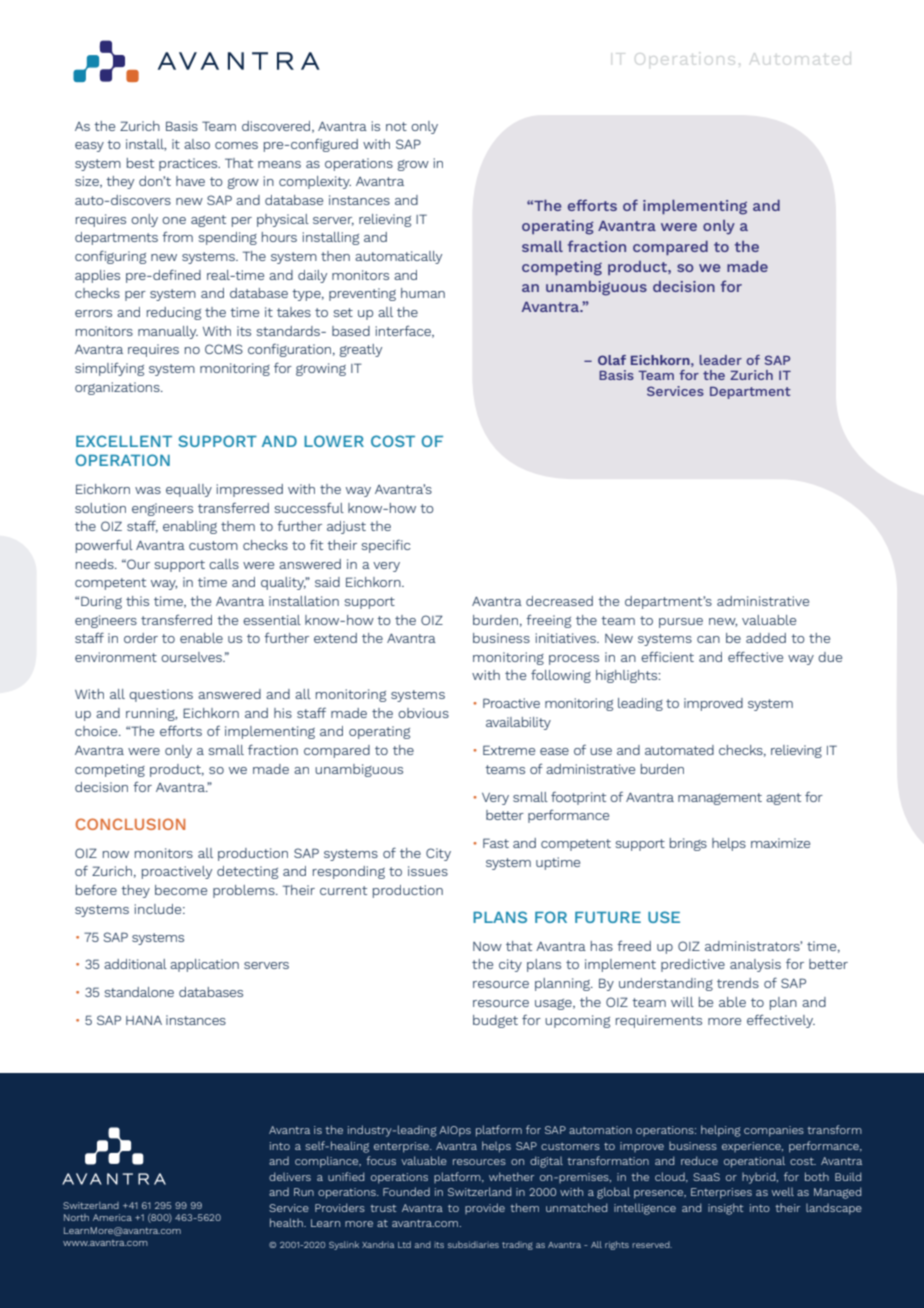 The height and width of the document is (1308, 924). I want to click on leader, so click(721, 360).
